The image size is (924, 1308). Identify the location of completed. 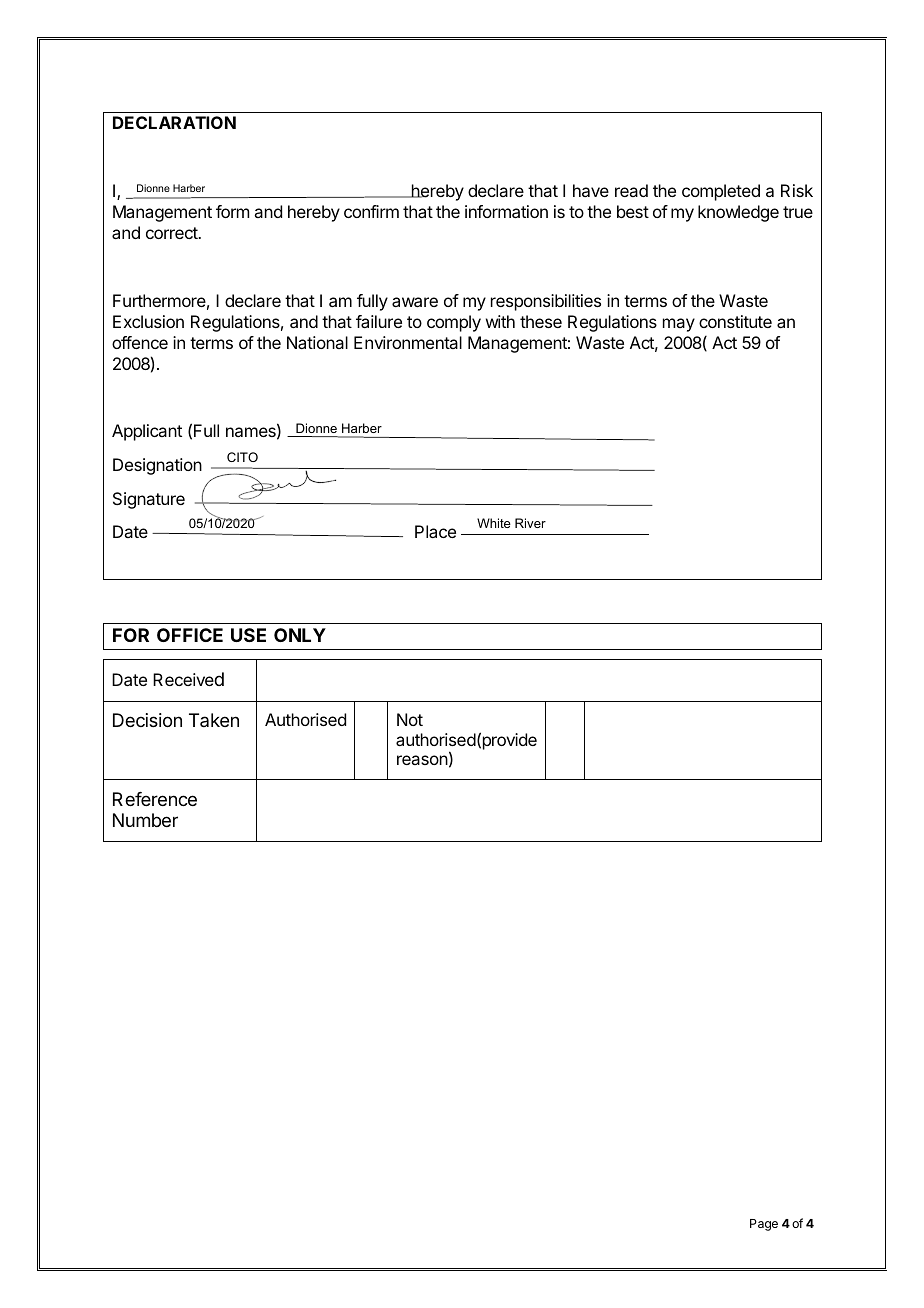
(721, 192).
